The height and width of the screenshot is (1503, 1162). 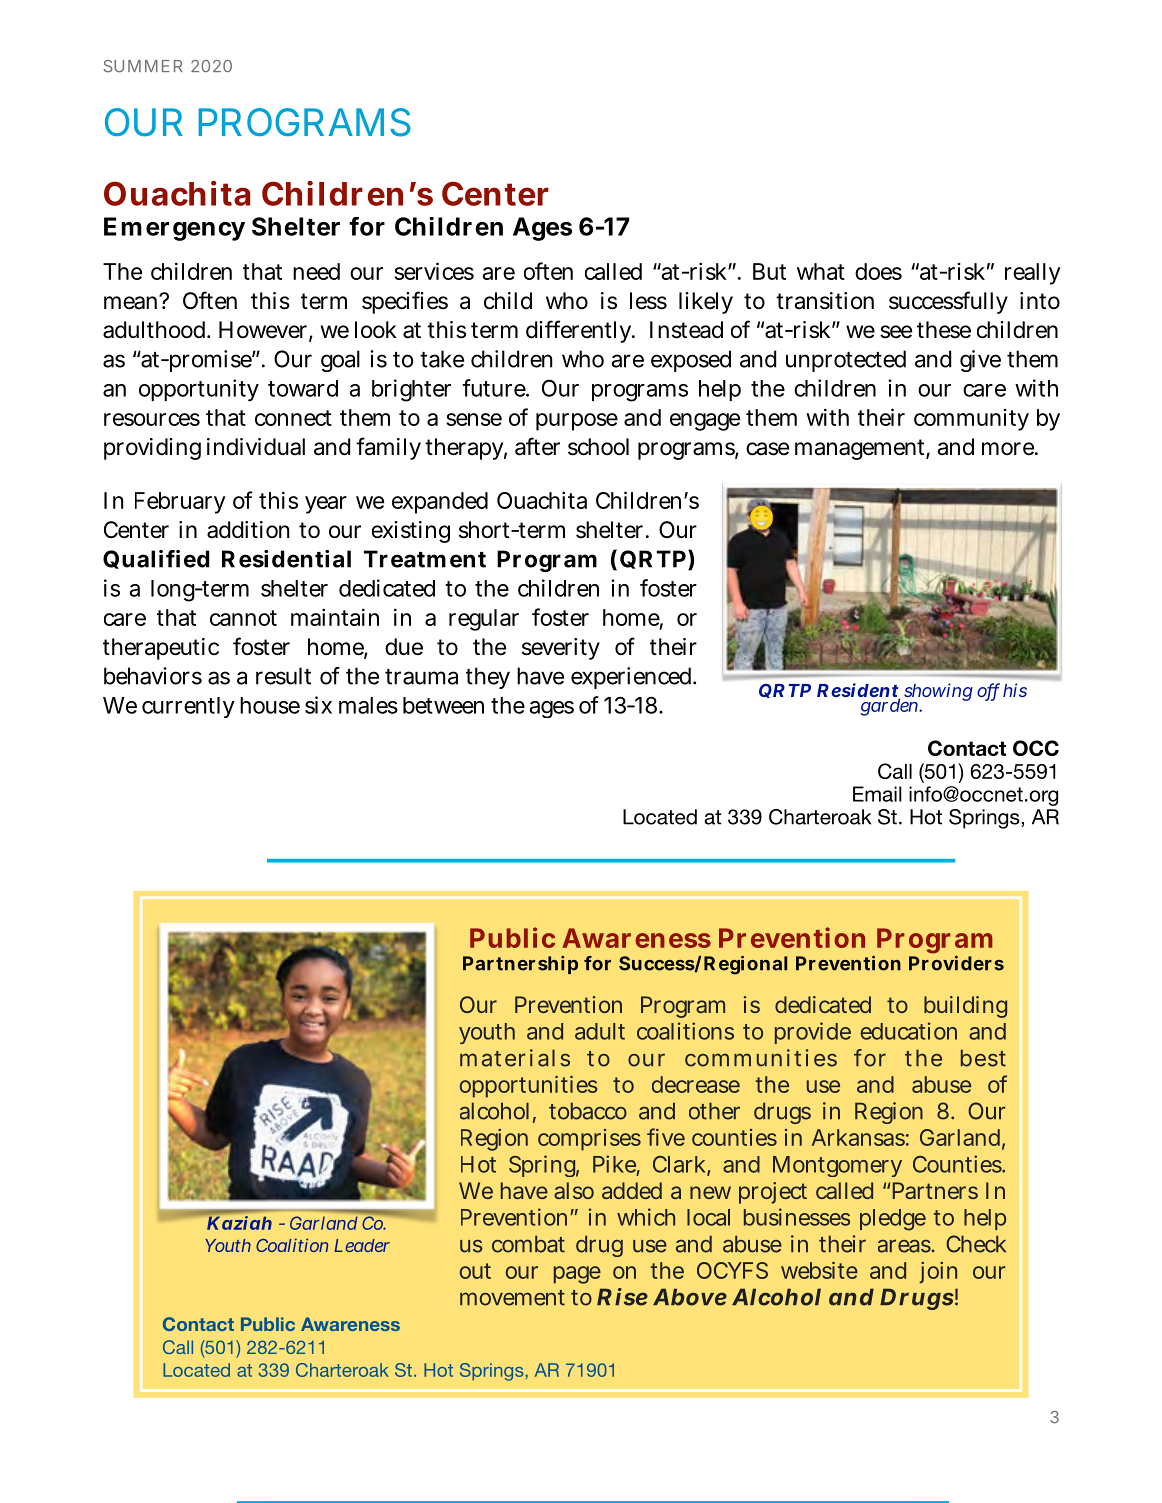 I want to click on Email, so click(x=877, y=794).
